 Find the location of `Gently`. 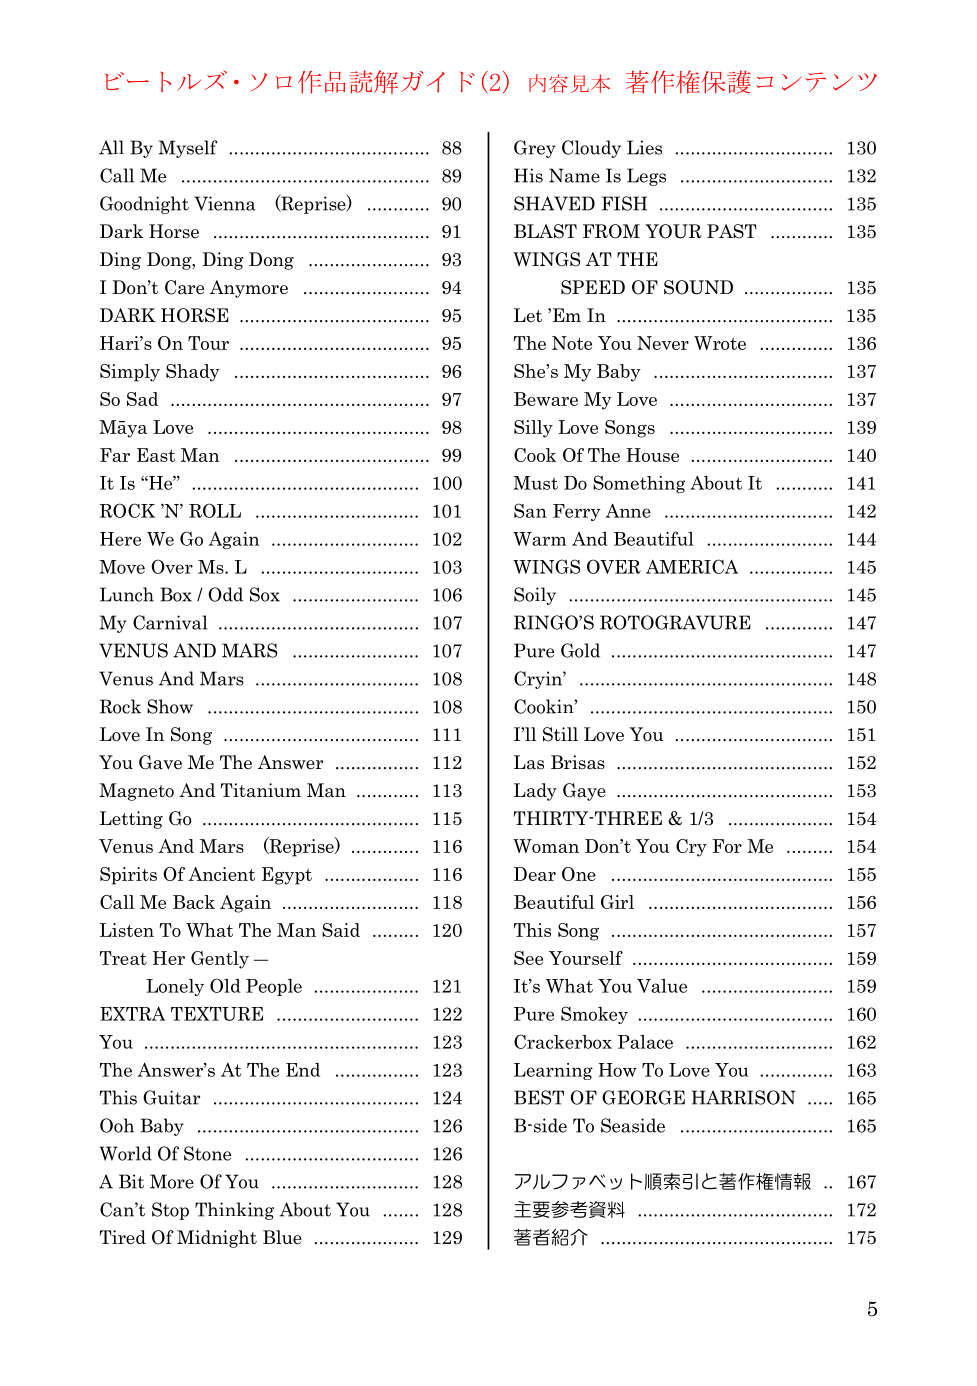

Gently is located at coordinates (220, 960).
